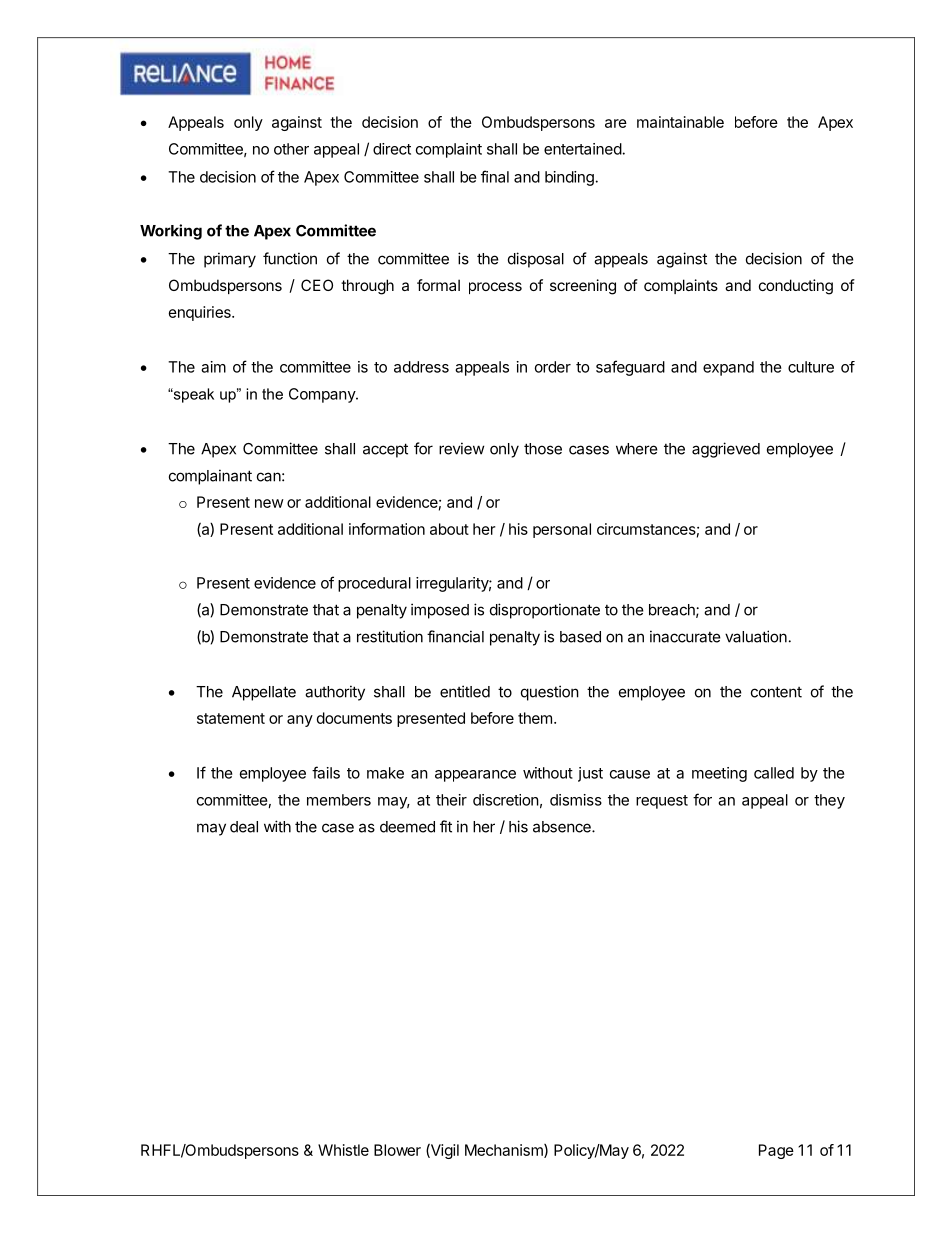 The image size is (952, 1233). Describe the element at coordinates (680, 122) in the screenshot. I see `maintainable` at that location.
